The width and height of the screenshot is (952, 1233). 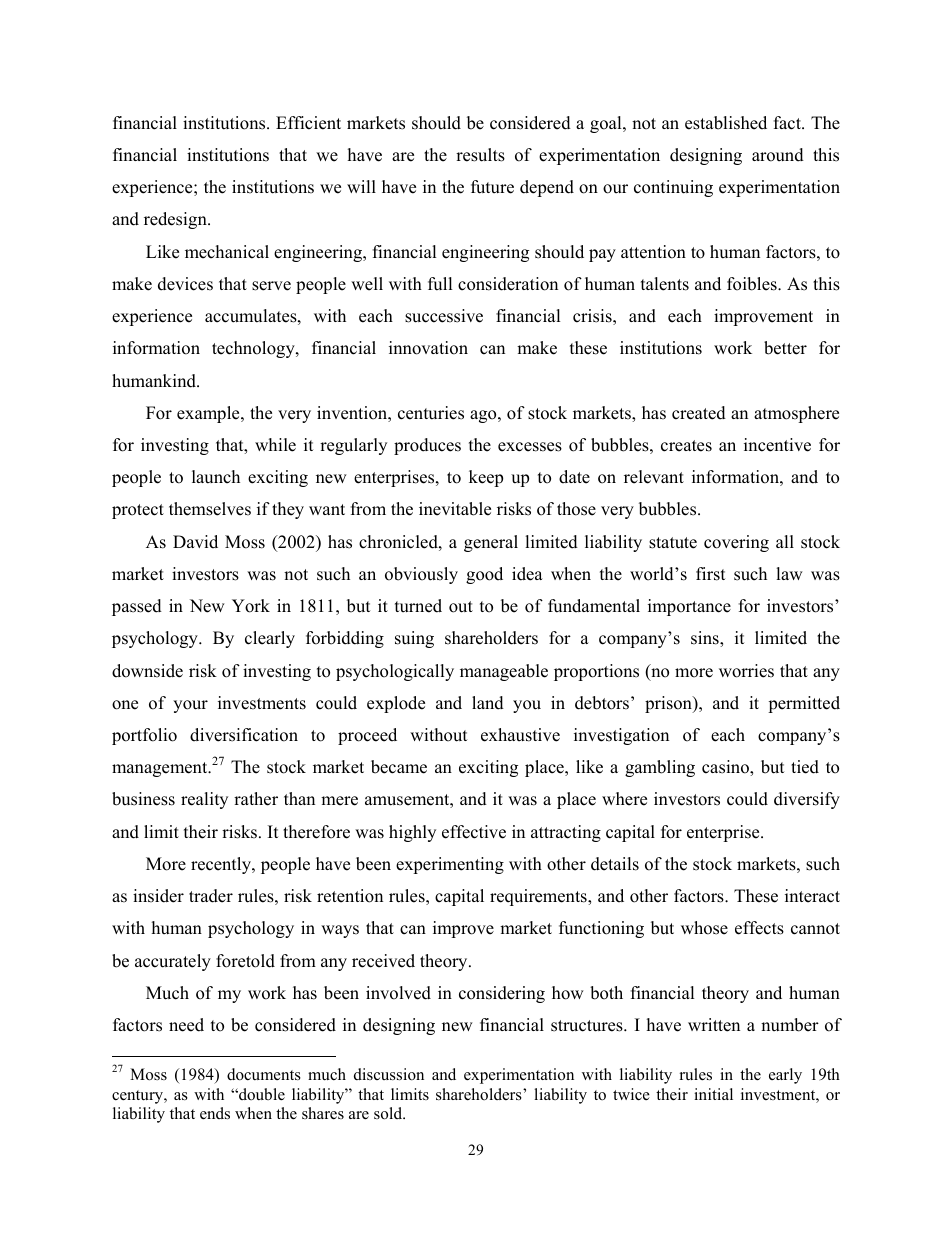 I want to click on redesign, so click(x=176, y=220).
